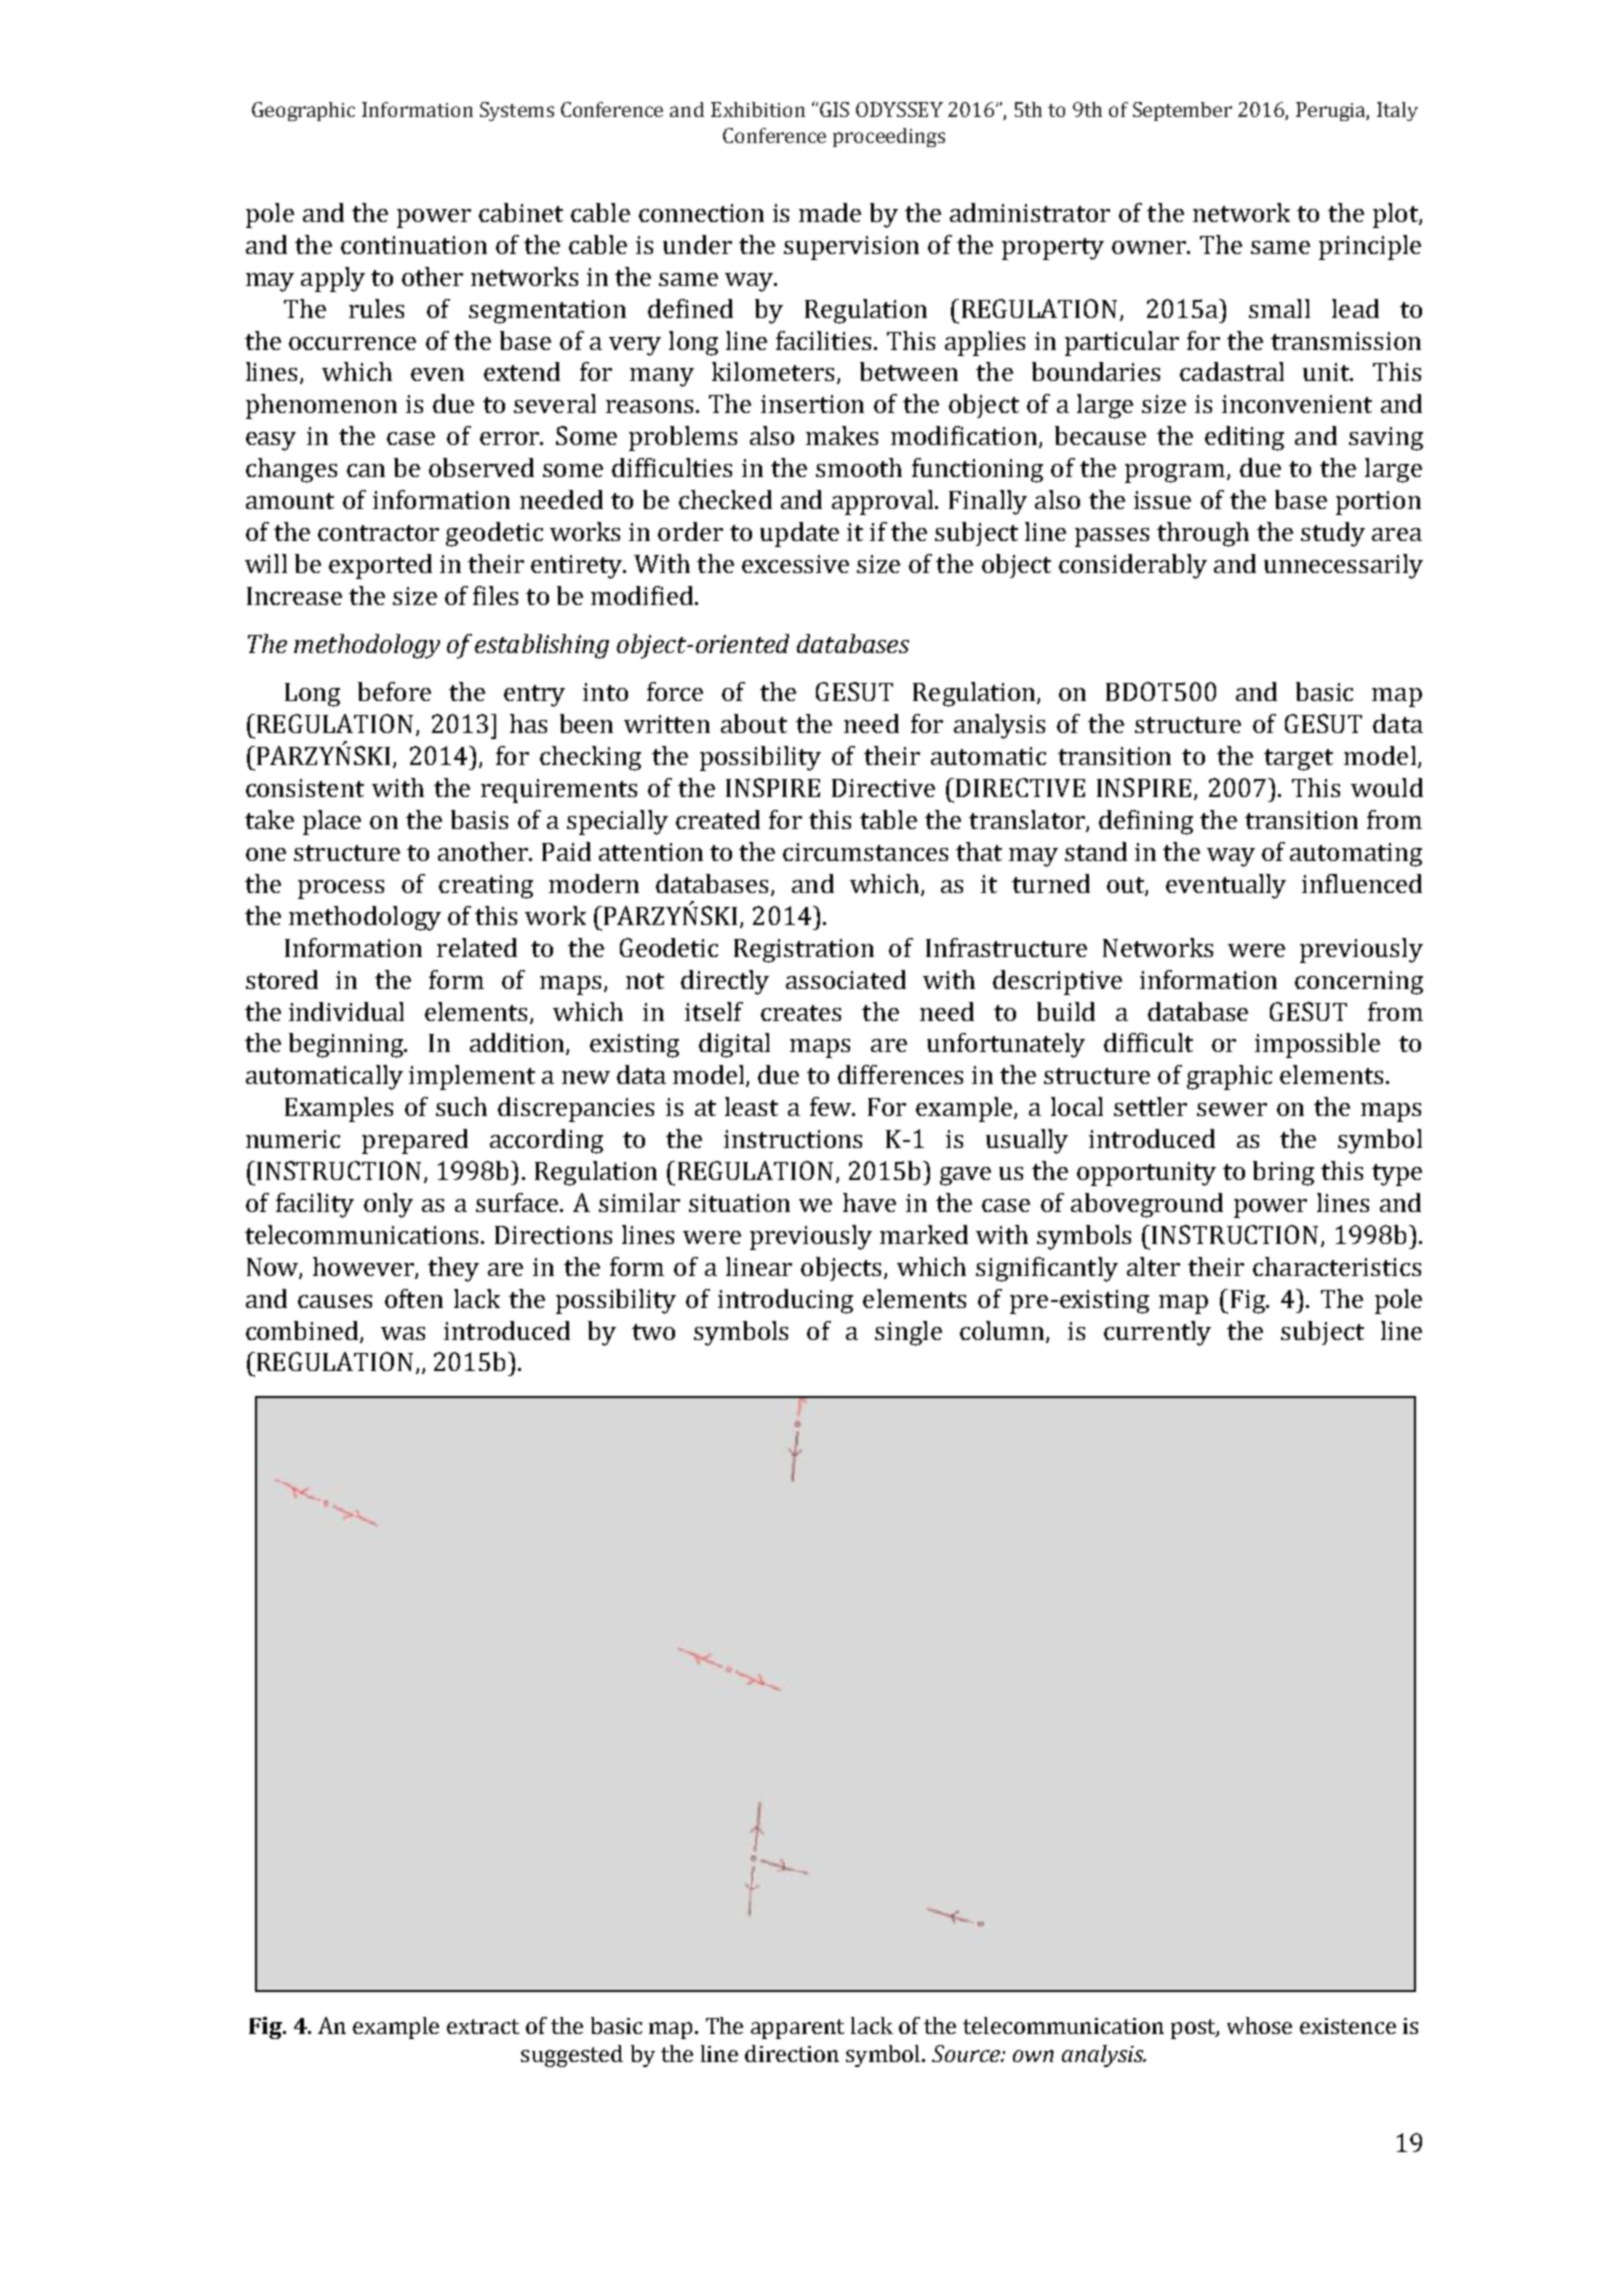 Image resolution: width=1620 pixels, height=2292 pixels. Describe the element at coordinates (332, 822) in the screenshot. I see `place` at that location.
